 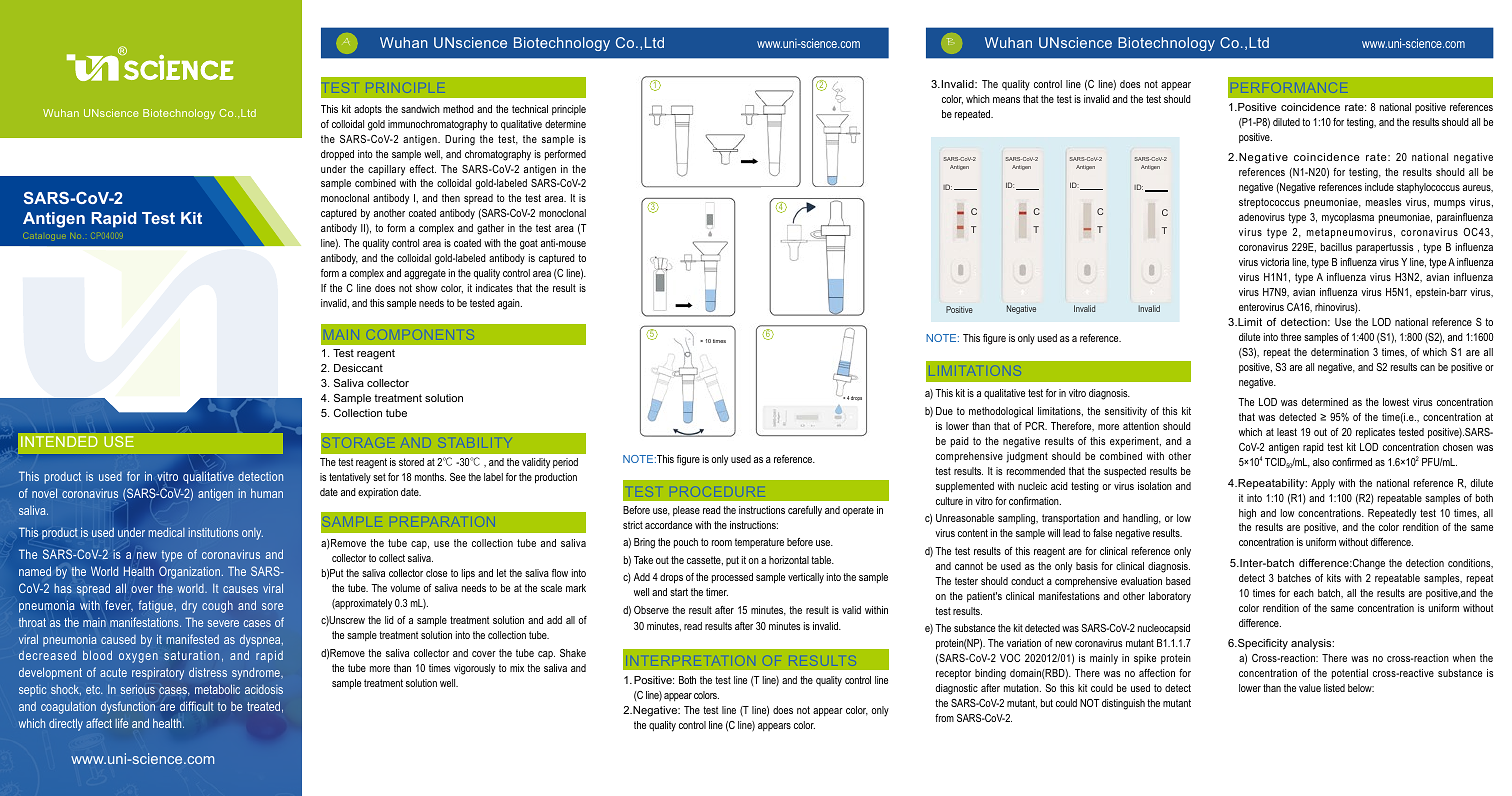 What do you see at coordinates (197, 706) in the document?
I see `difficult` at bounding box center [197, 706].
